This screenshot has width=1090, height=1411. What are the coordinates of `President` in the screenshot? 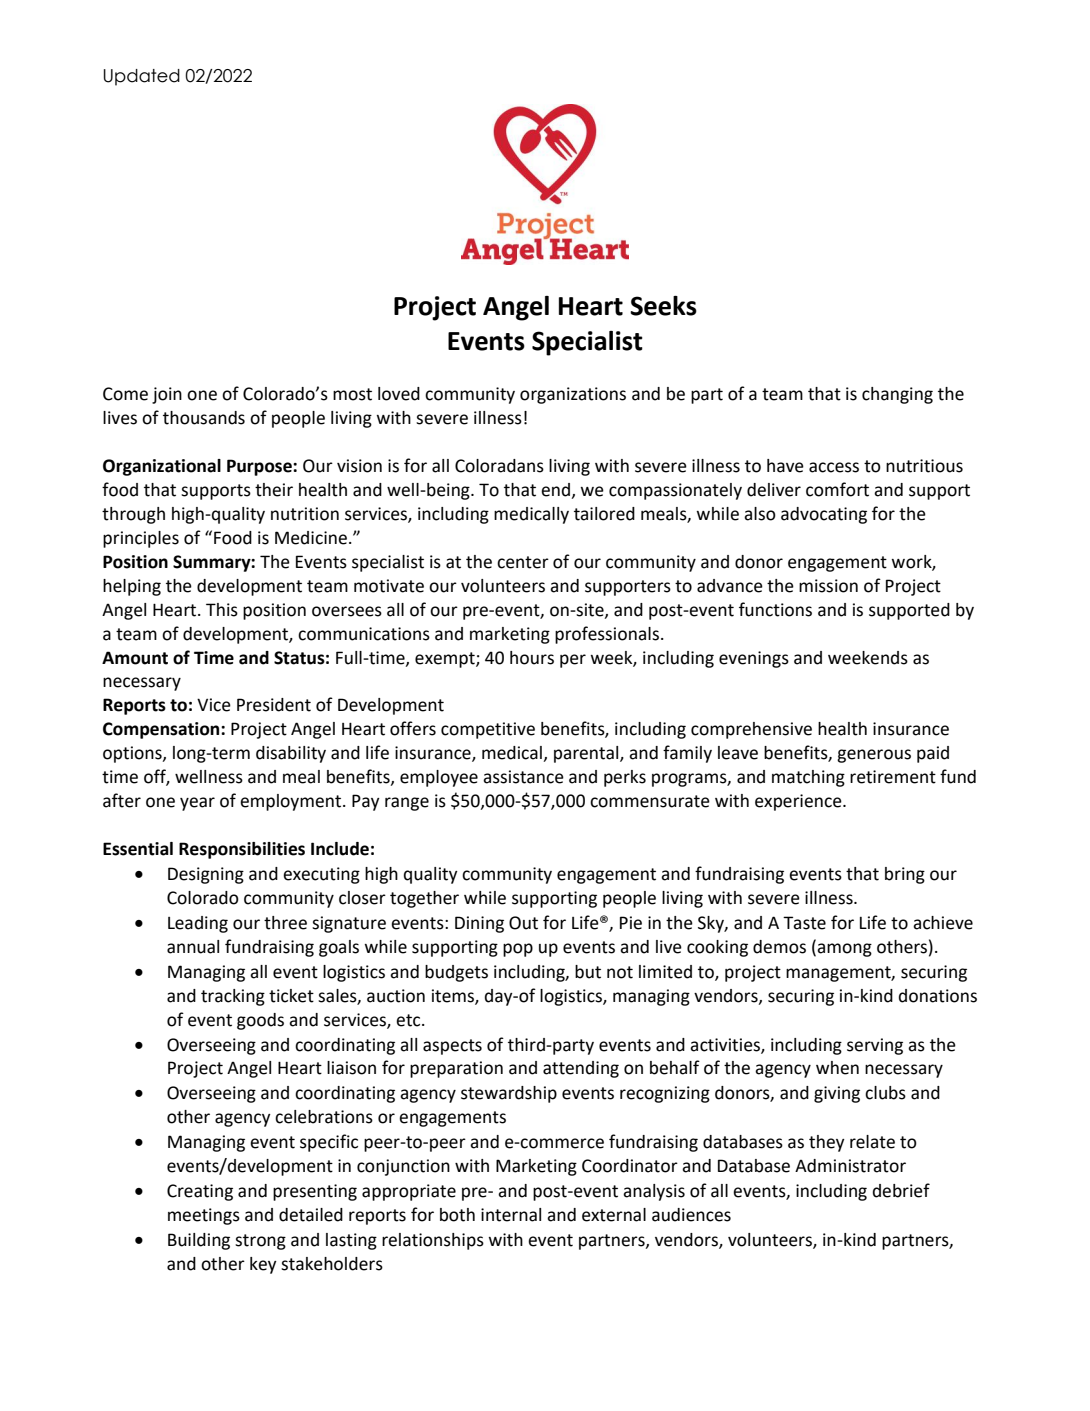 It's located at (274, 705).
